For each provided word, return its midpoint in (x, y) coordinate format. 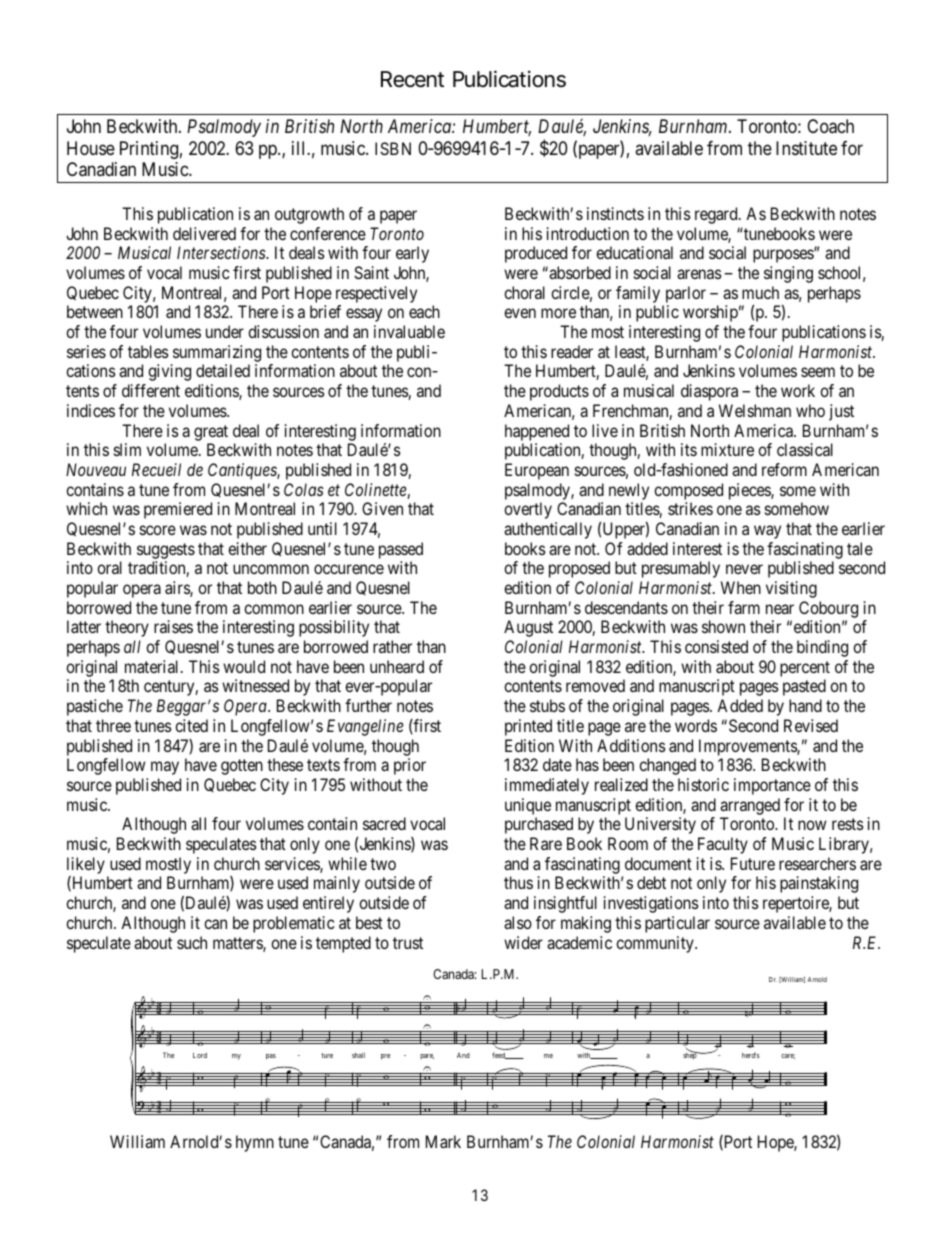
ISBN (393, 148)
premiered (178, 510)
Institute (806, 148)
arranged (750, 806)
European (537, 471)
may (165, 768)
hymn (255, 1143)
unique (528, 806)
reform (784, 469)
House (91, 148)
